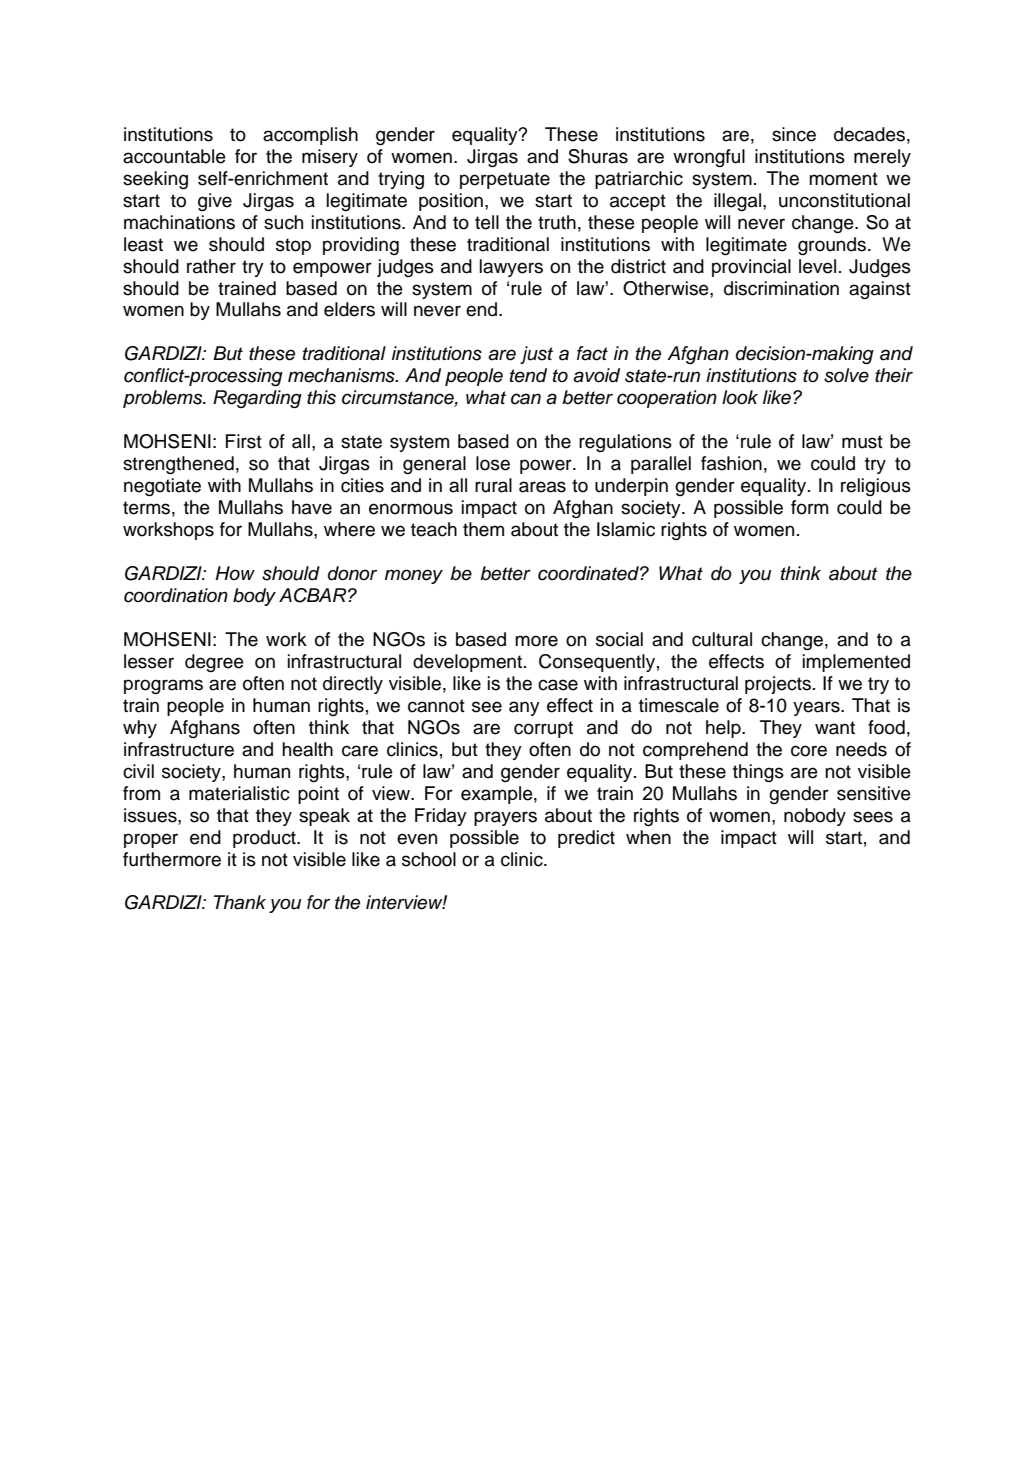  Describe the element at coordinates (505, 180) in the image. I see `perpetuate` at that location.
